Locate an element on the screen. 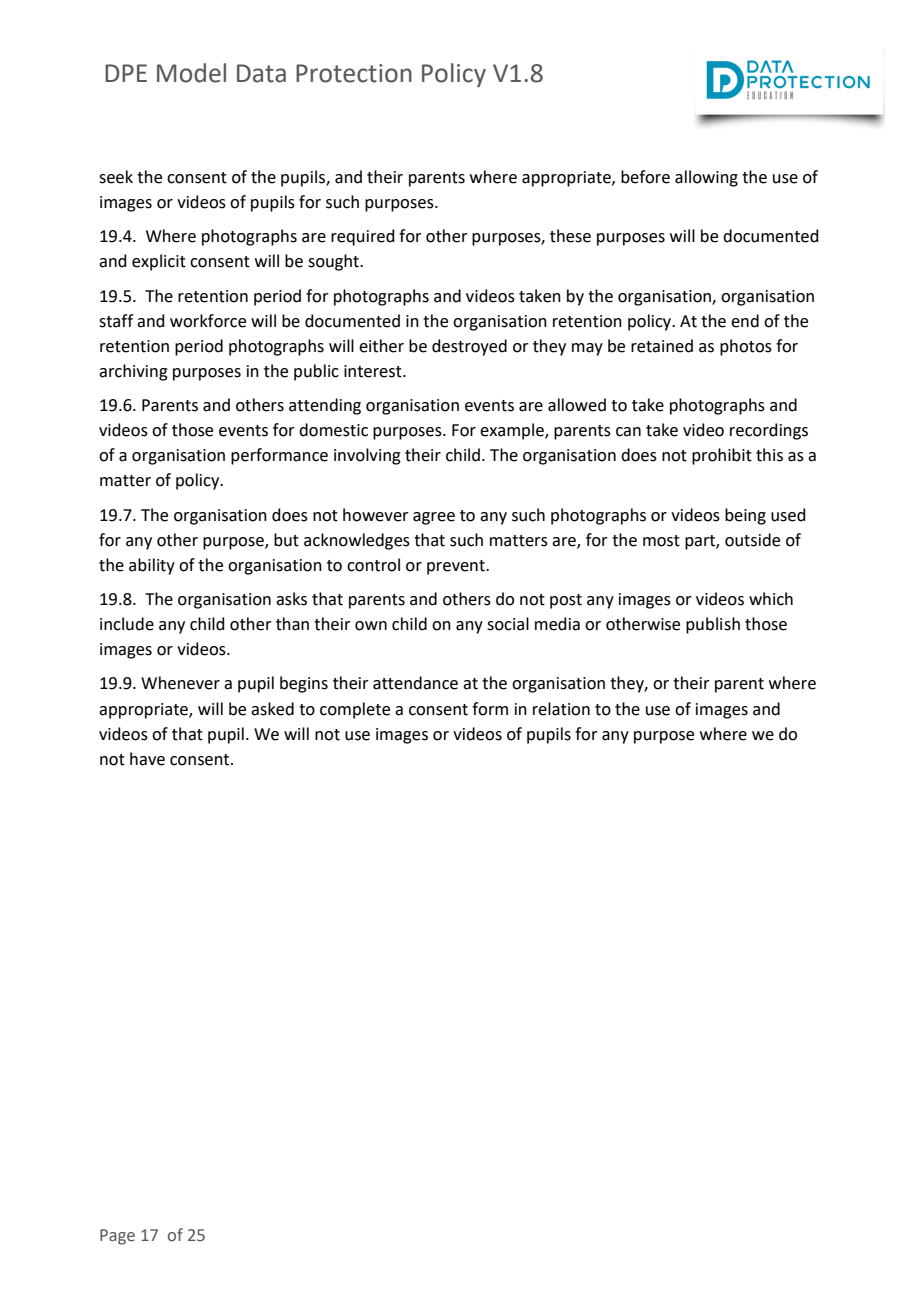 The image size is (924, 1308). relation is located at coordinates (561, 709).
